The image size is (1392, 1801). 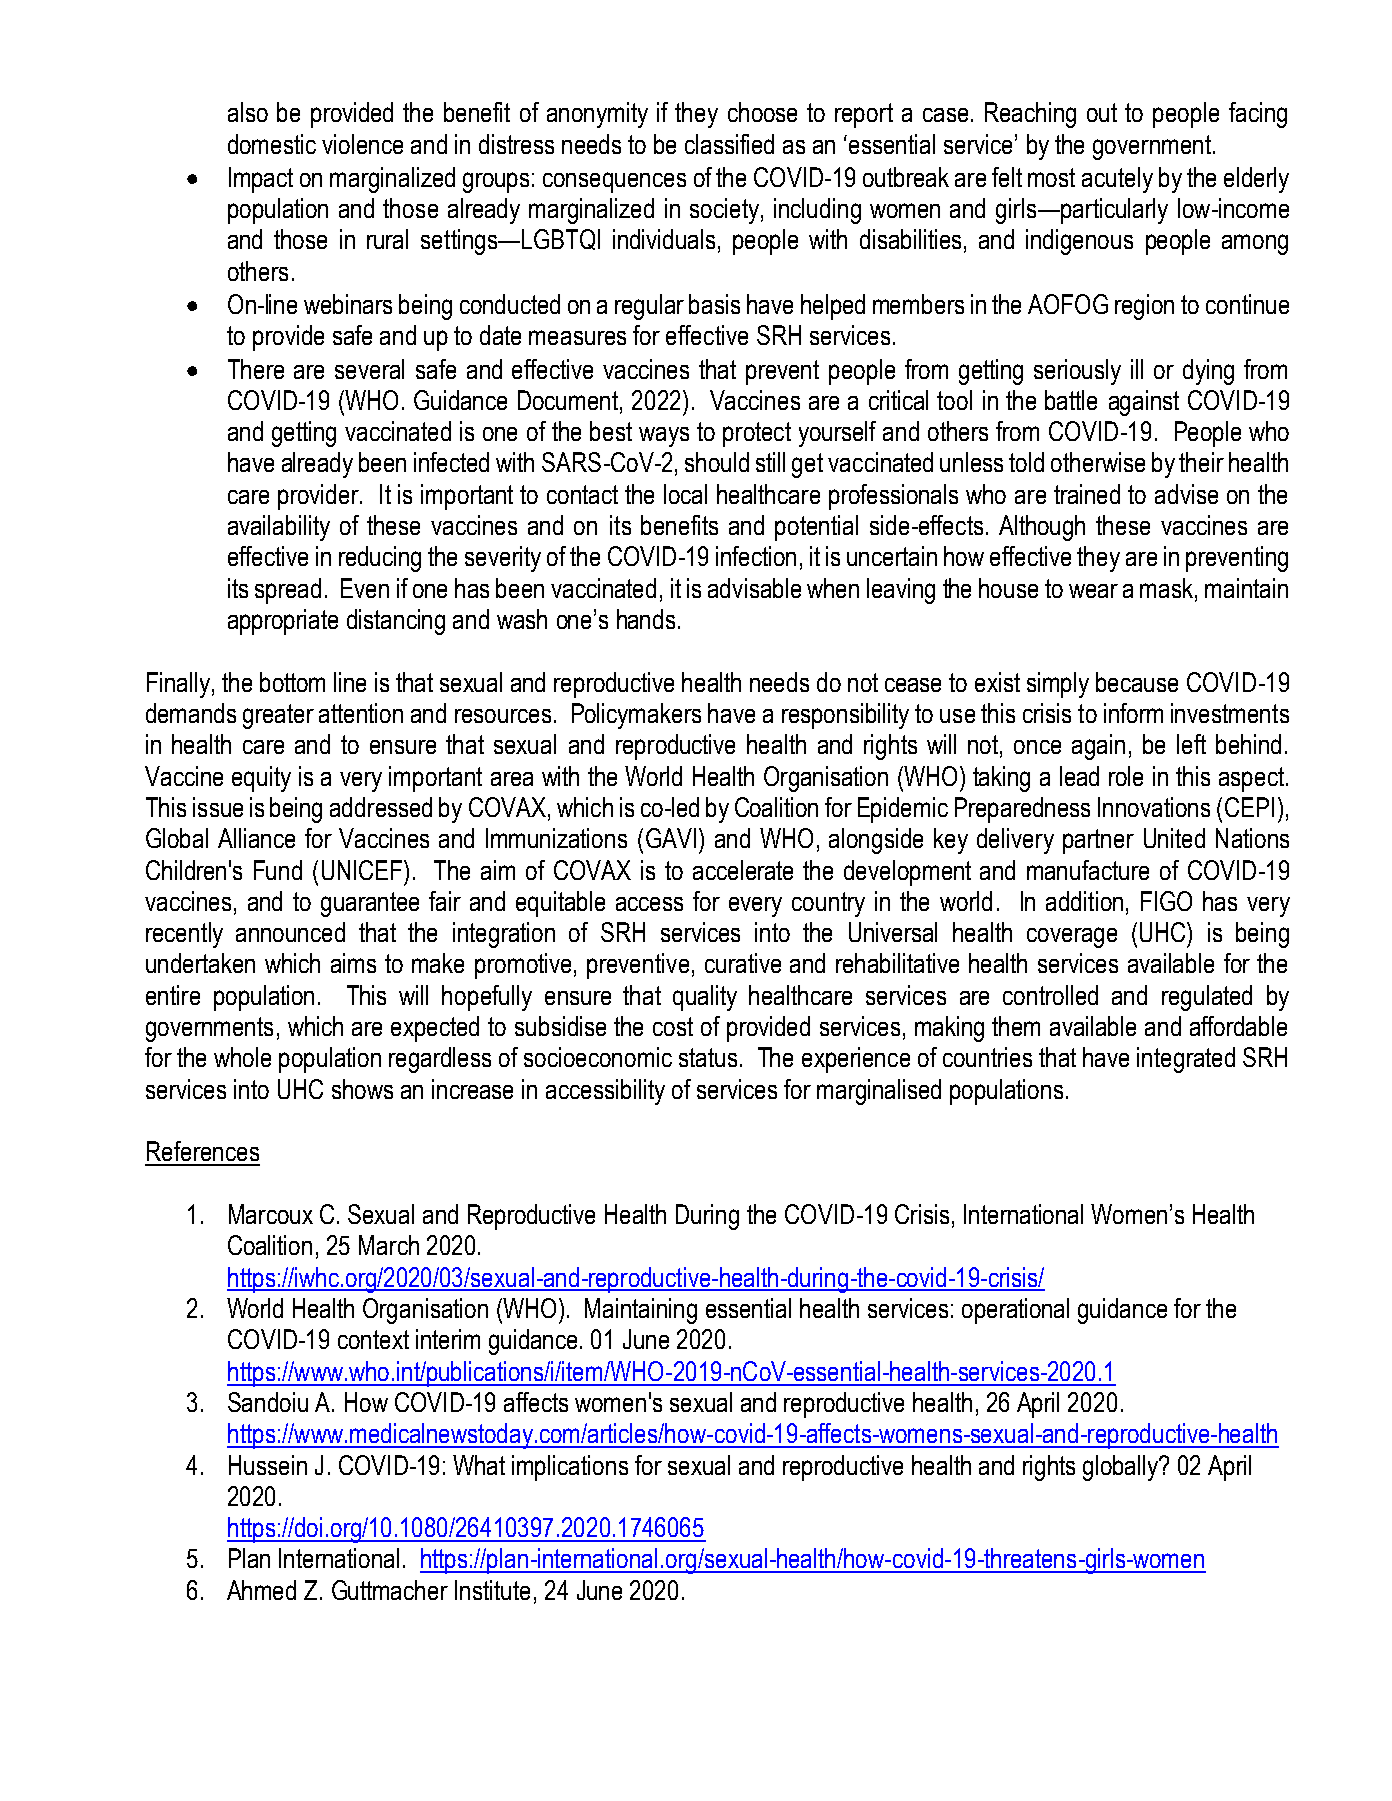 What do you see at coordinates (261, 1590) in the image?
I see `Ahmed` at bounding box center [261, 1590].
